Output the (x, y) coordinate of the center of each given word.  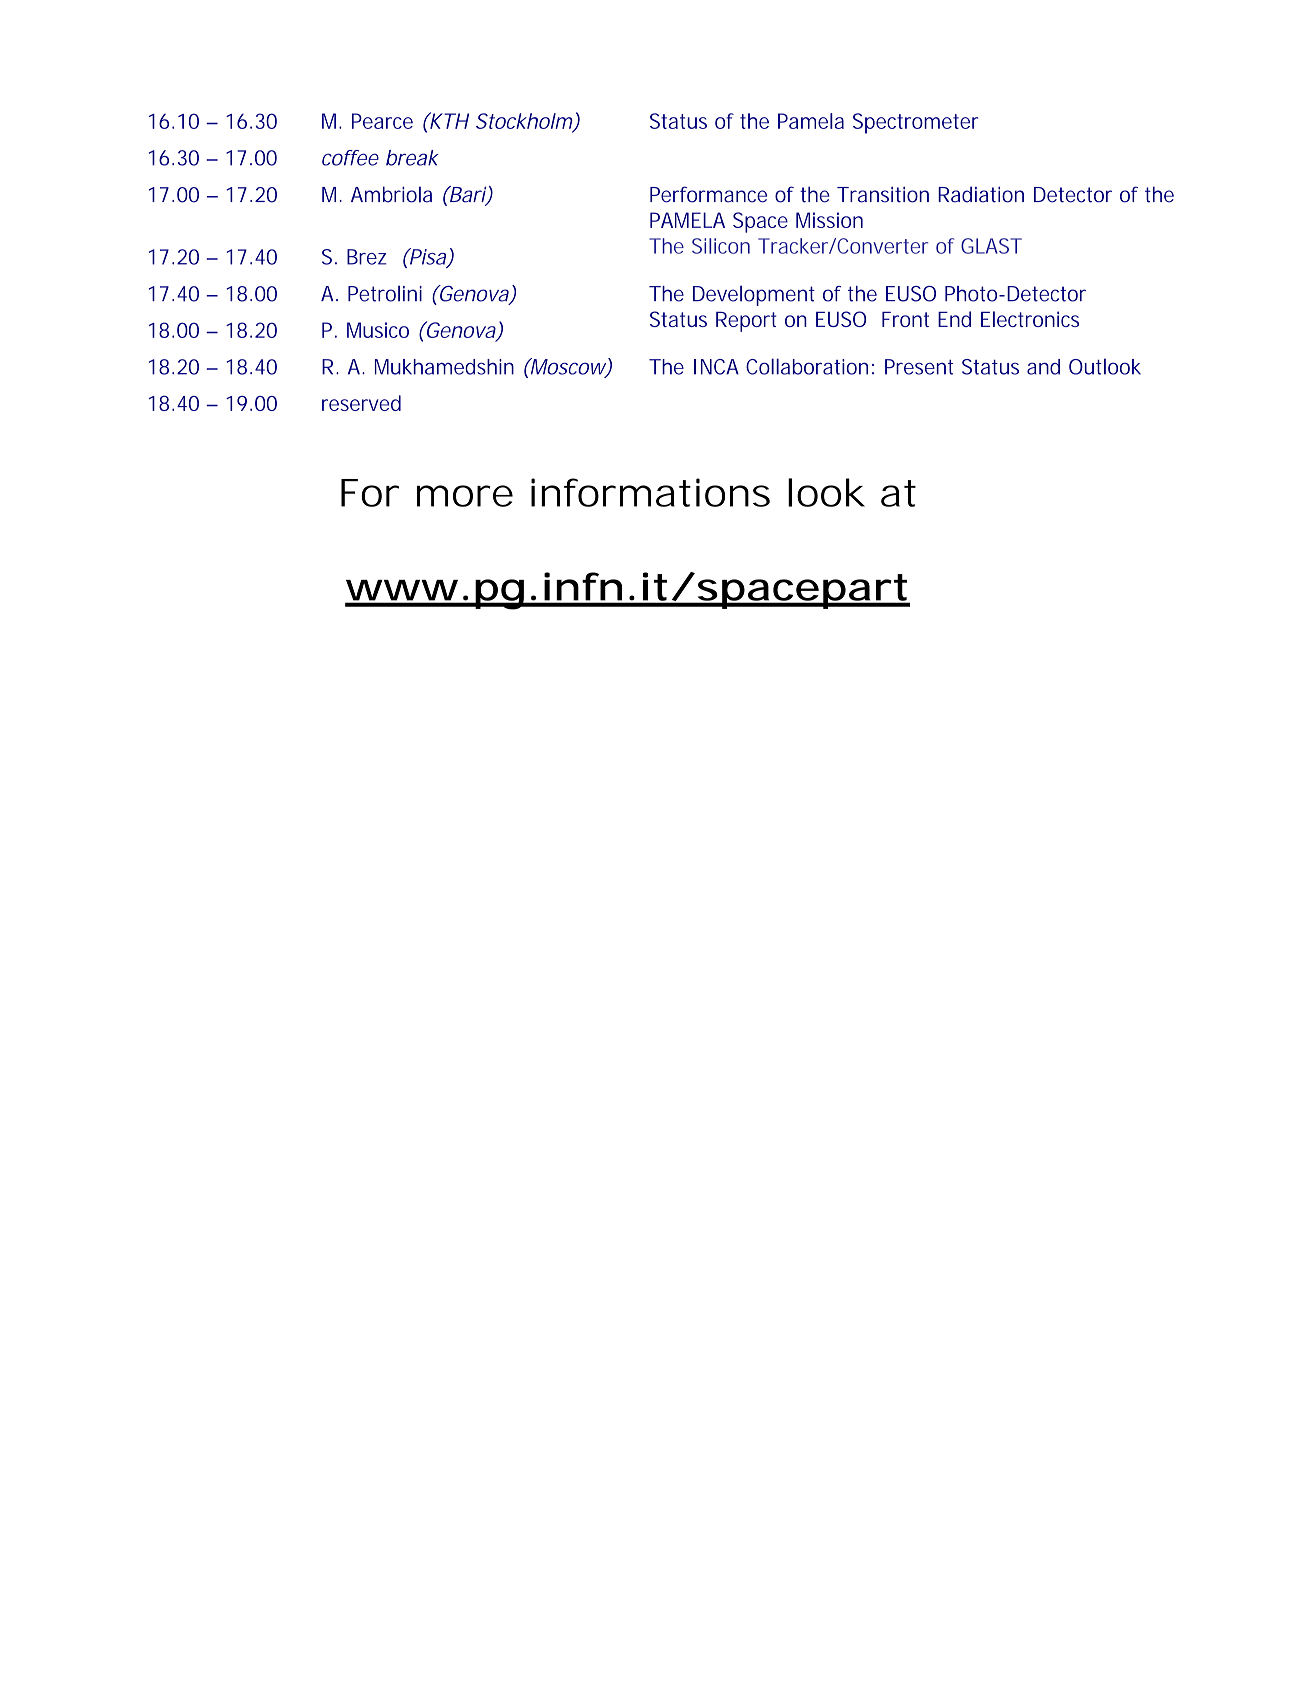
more (465, 496)
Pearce (382, 121)
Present (919, 367)
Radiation (981, 194)
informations (650, 492)
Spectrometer (915, 123)
